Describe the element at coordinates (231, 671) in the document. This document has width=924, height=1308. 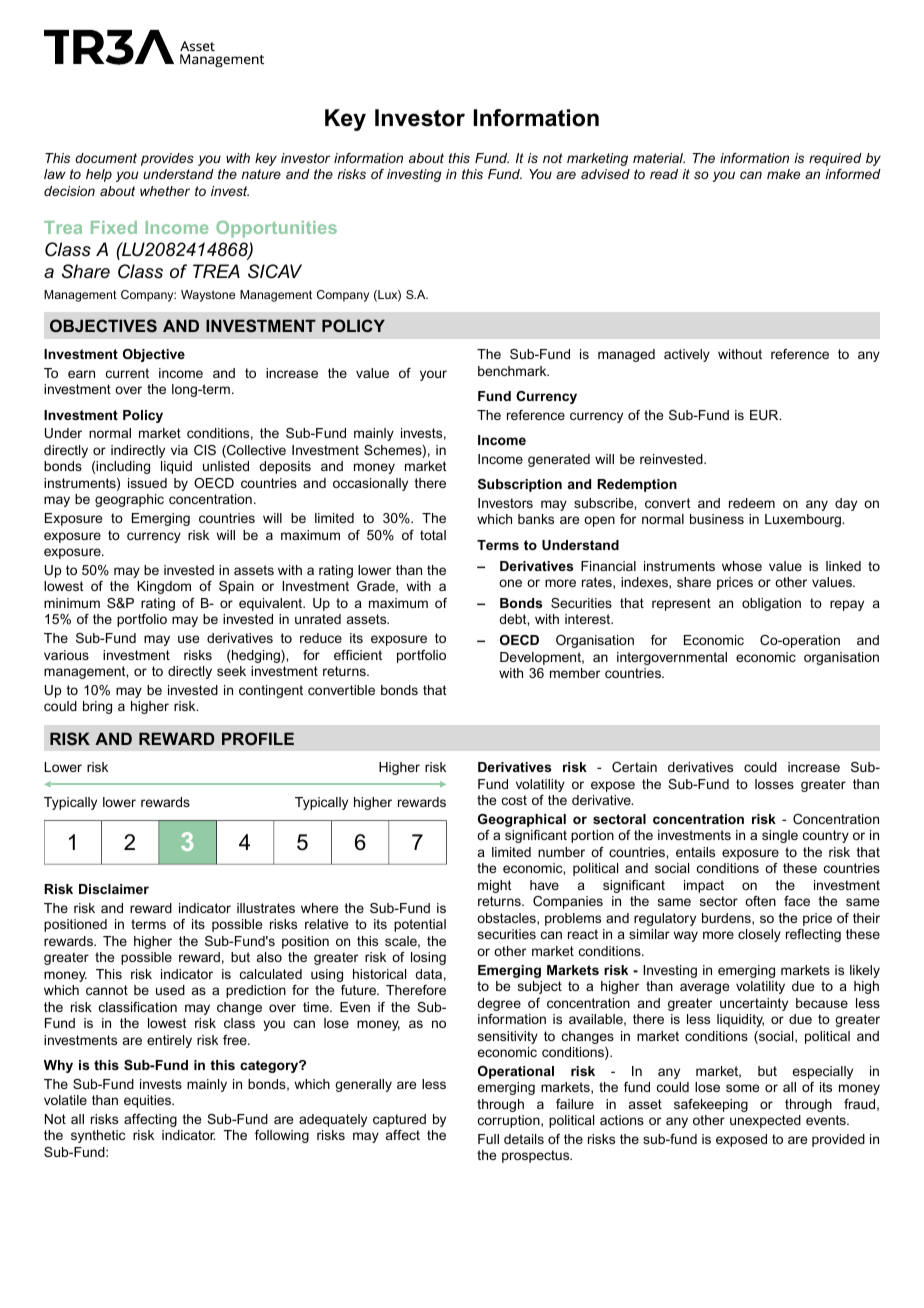
I see `seek` at that location.
